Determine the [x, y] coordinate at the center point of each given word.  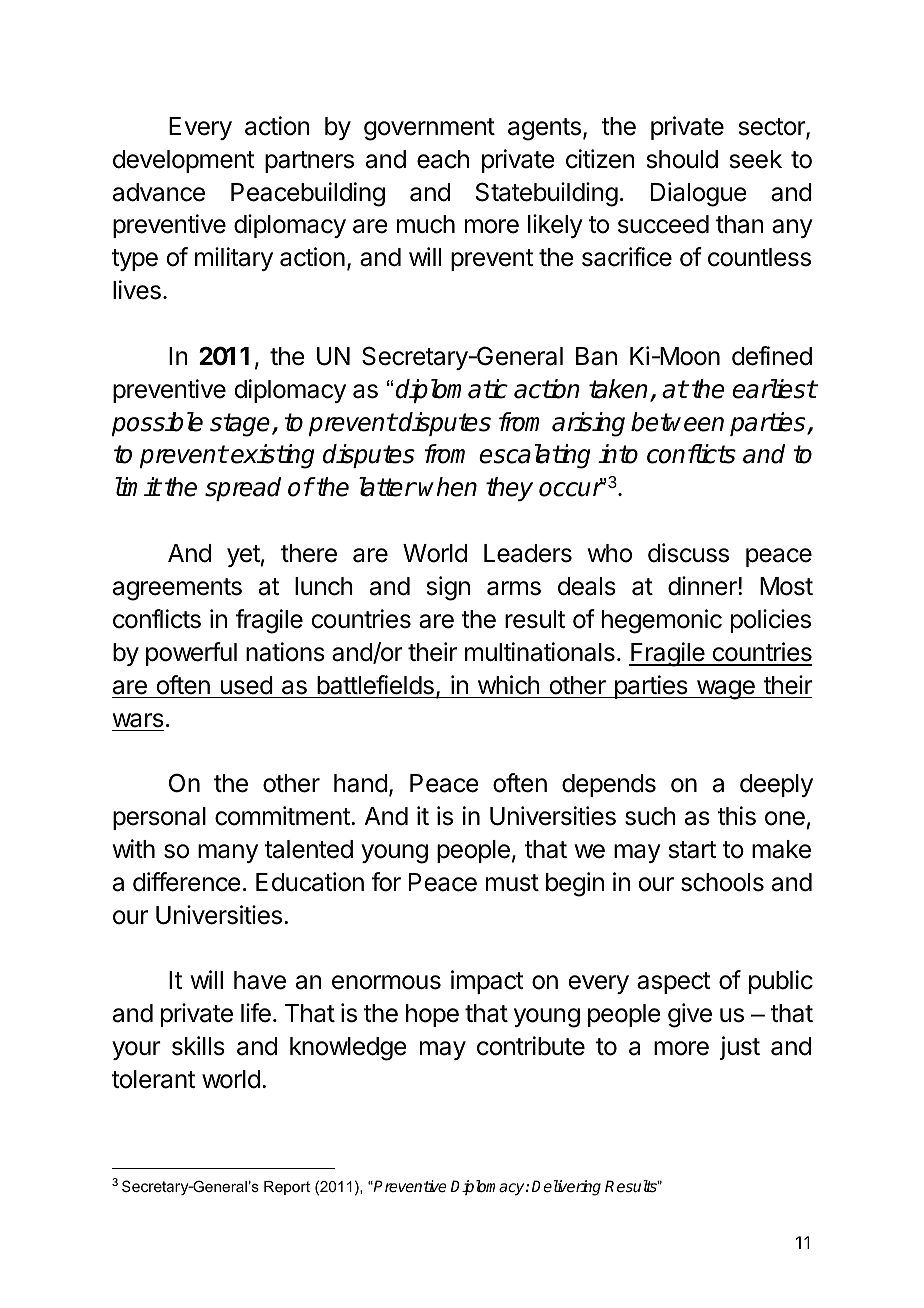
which [509, 685]
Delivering [566, 1188]
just [740, 1048]
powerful [191, 654]
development [184, 161]
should [682, 159]
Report [287, 1188]
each [443, 159]
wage [725, 690]
